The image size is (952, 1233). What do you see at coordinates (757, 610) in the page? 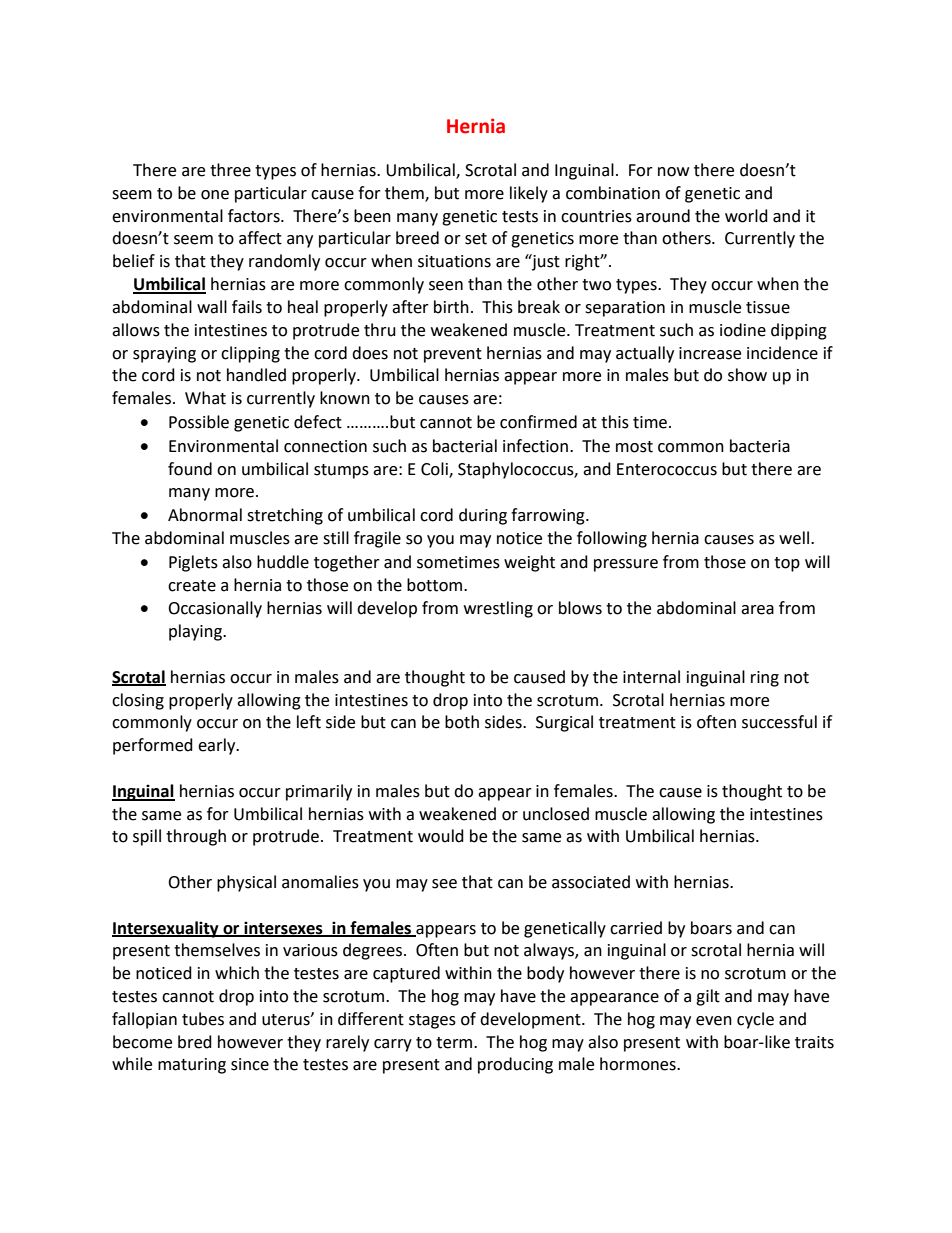
I see `area` at bounding box center [757, 610].
